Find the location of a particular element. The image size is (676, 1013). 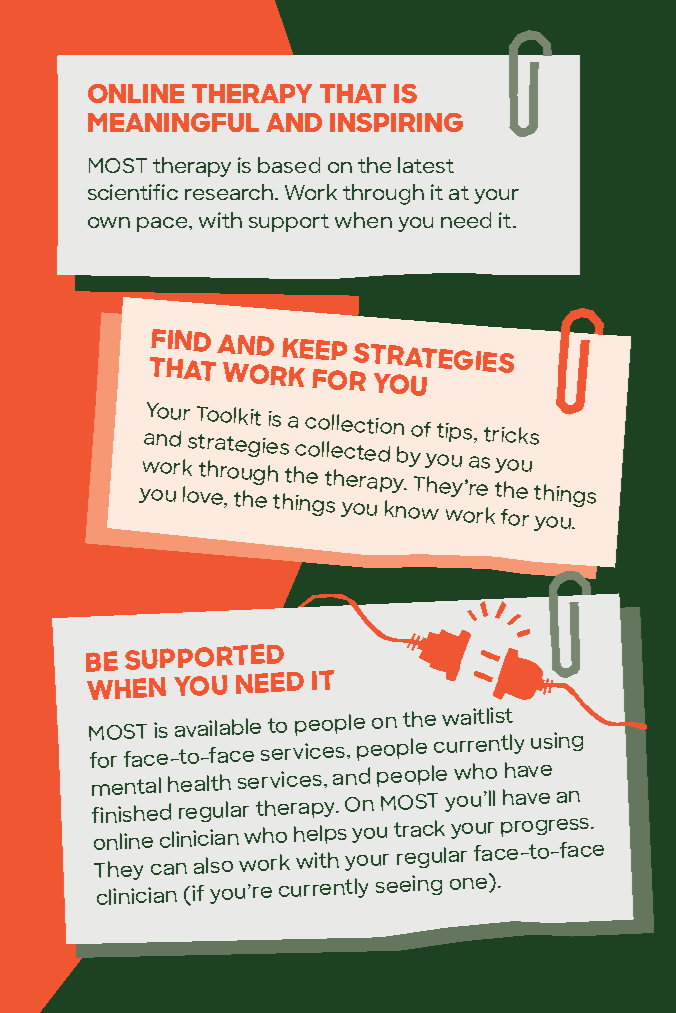

pace is located at coordinates (163, 224).
